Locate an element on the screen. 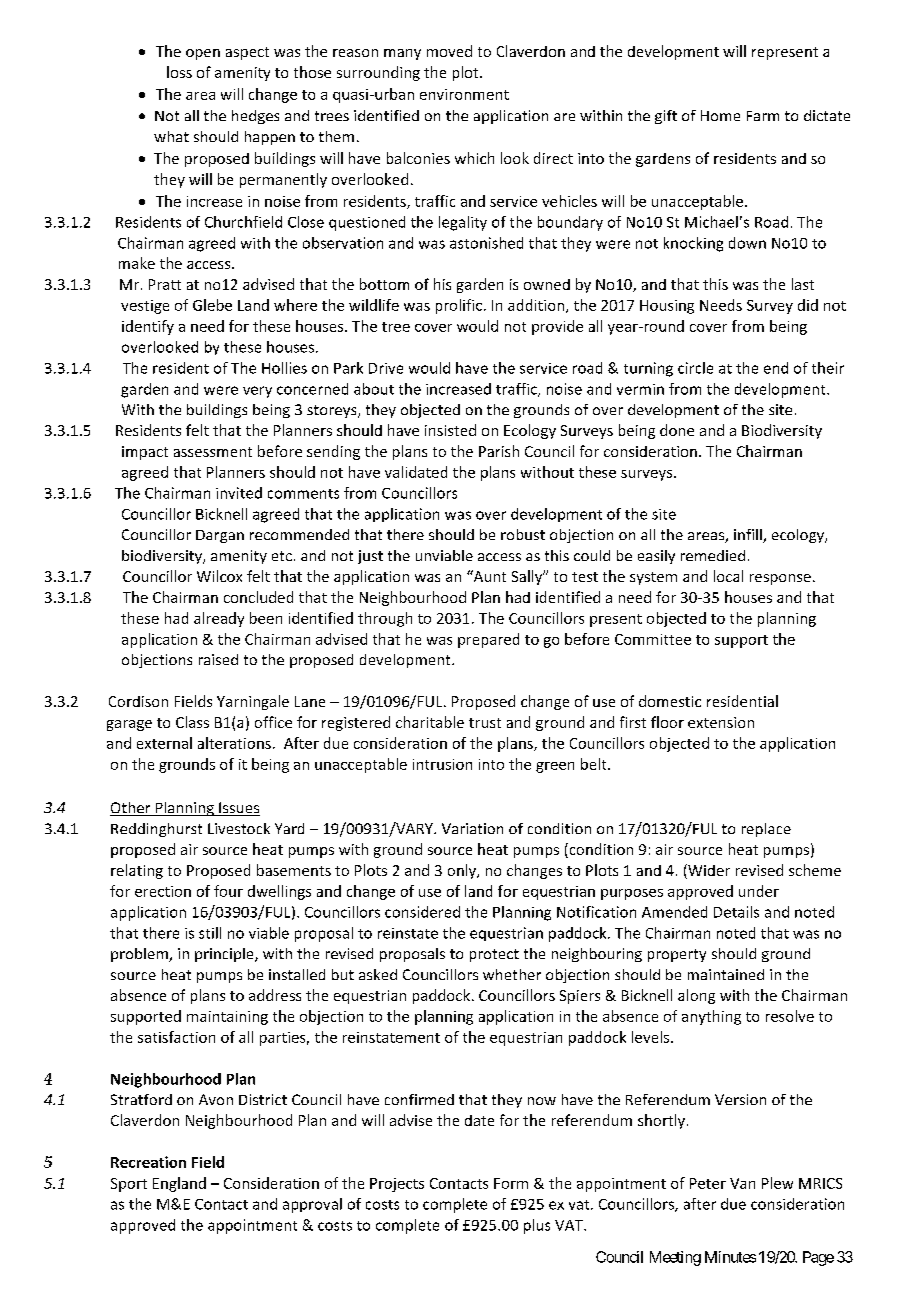  assessment is located at coordinates (213, 452).
